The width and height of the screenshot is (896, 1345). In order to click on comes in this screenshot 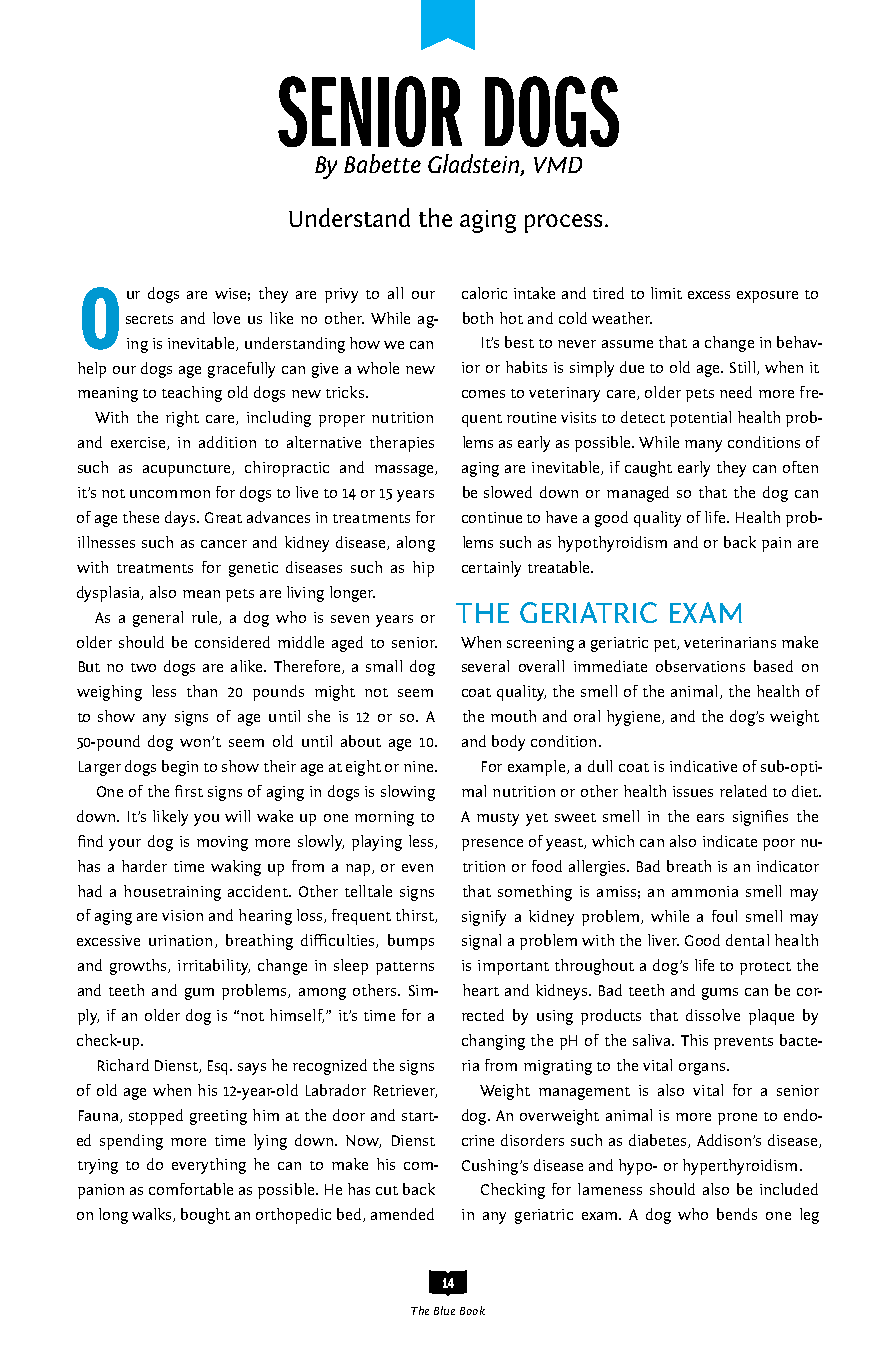, I will do `click(483, 394)`.
